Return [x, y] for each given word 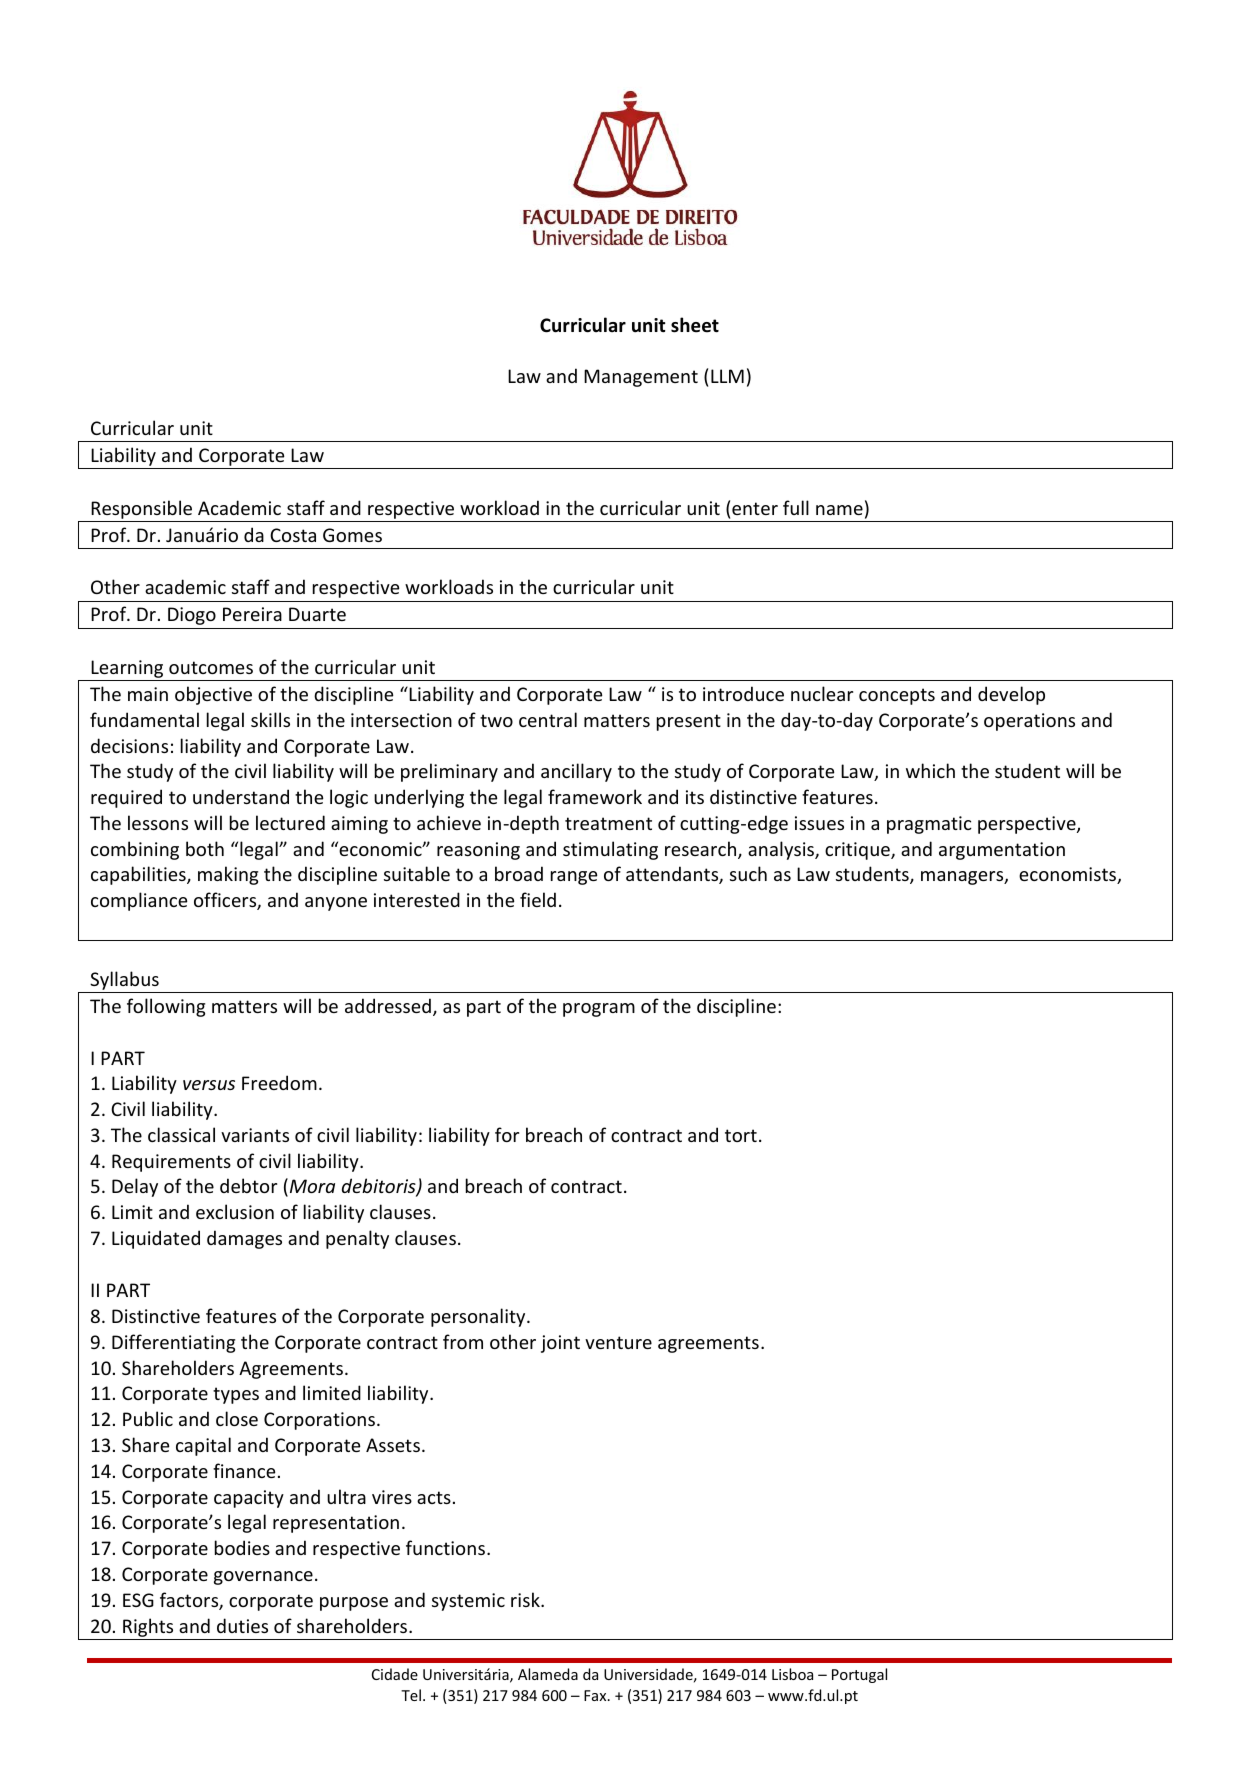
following [166, 1007]
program [599, 1010]
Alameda [548, 1674]
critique [858, 851]
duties [242, 1625]
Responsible [141, 509]
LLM [727, 376]
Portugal [859, 1675]
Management [641, 378]
